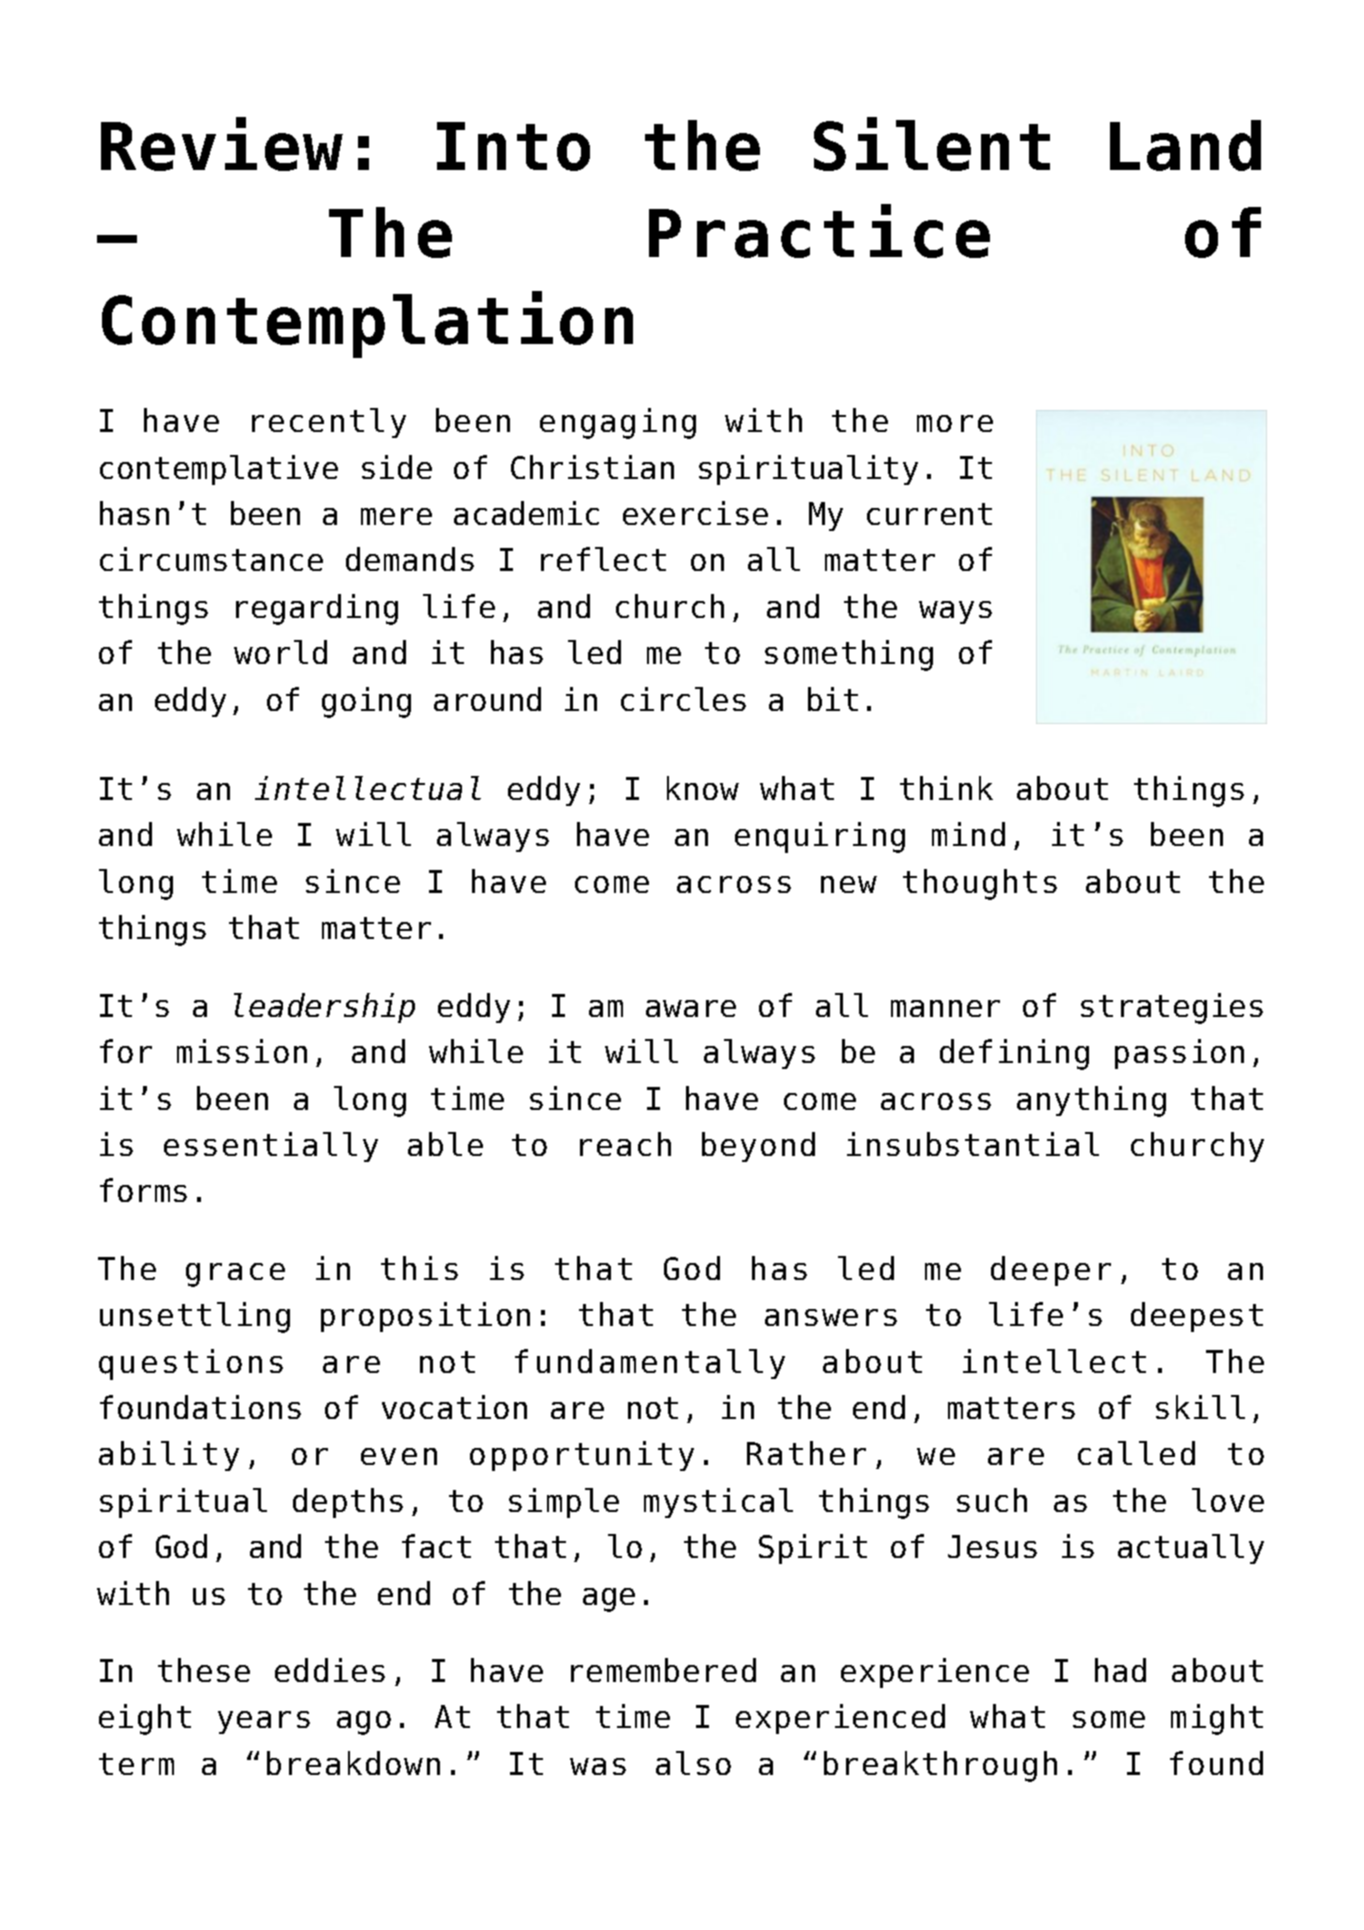  Describe the element at coordinates (222, 144) in the screenshot. I see `Review` at that location.
